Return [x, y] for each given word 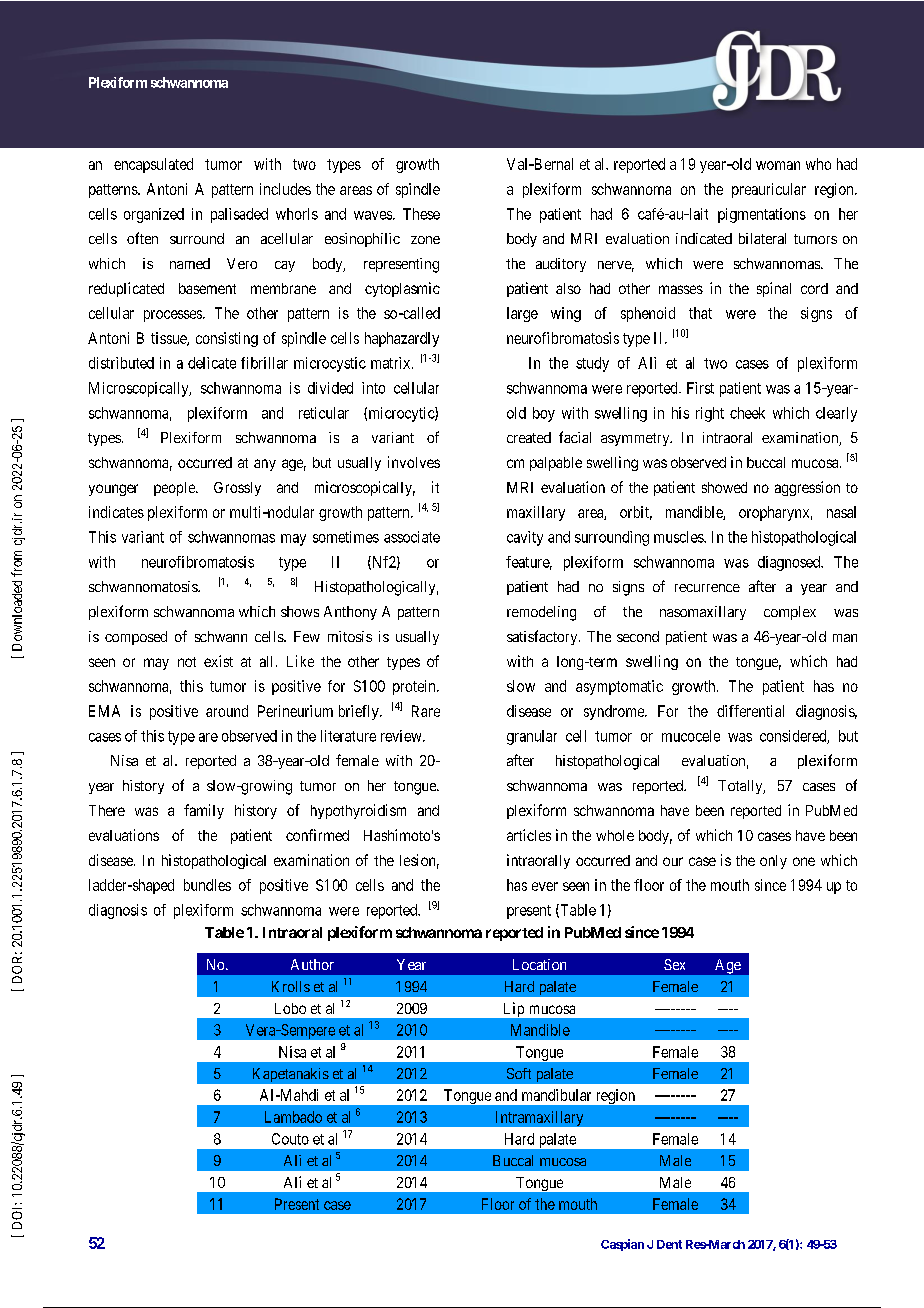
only [773, 862]
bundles [207, 885]
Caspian [622, 1245]
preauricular [769, 190]
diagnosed [790, 563]
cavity [525, 538]
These [421, 214]
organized [154, 215]
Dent [669, 1244]
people [175, 489]
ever [545, 886]
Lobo [290, 1008]
